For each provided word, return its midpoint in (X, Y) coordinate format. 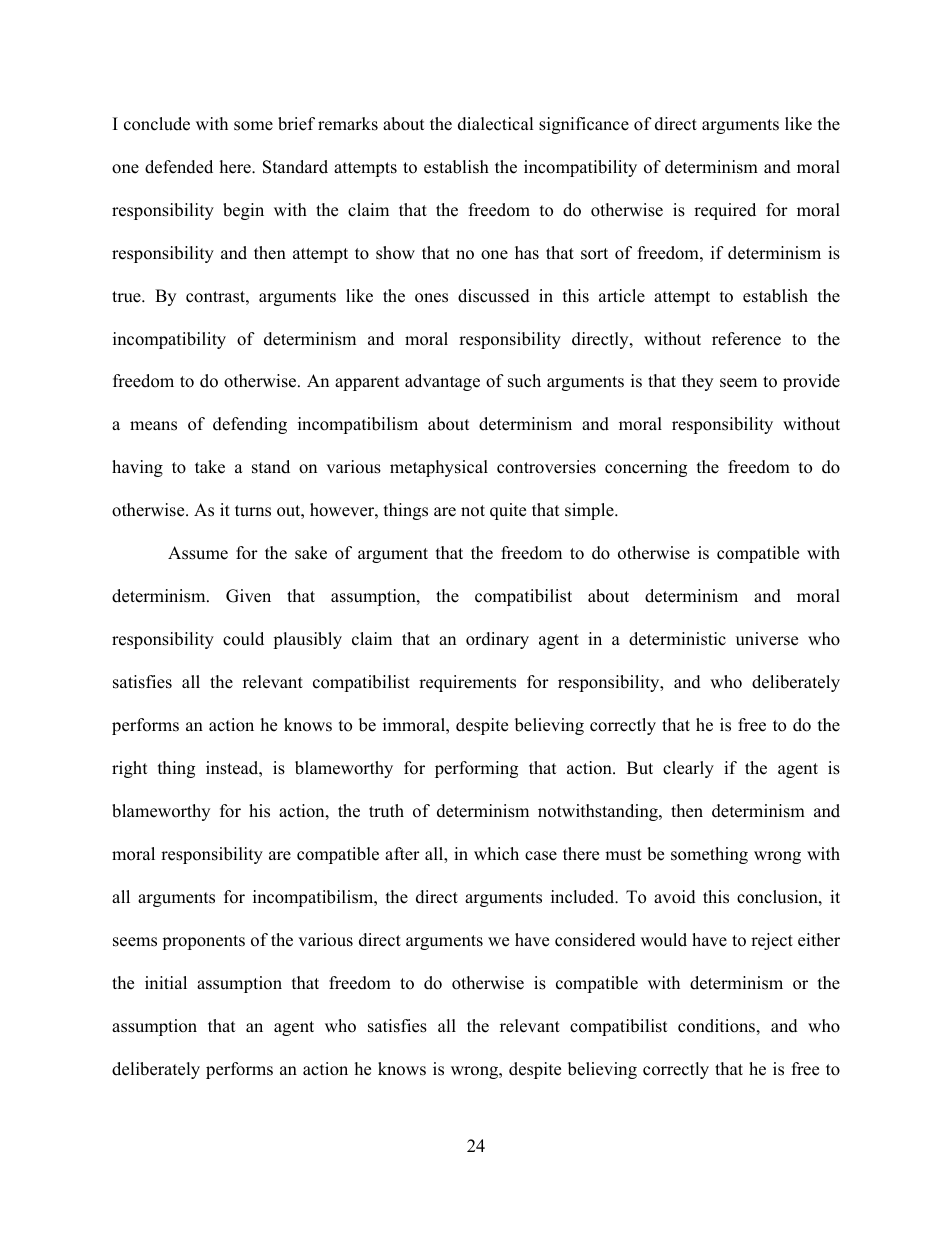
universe (767, 639)
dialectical (496, 124)
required (725, 211)
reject (772, 941)
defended (179, 167)
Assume (198, 553)
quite (508, 511)
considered (595, 940)
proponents (203, 942)
